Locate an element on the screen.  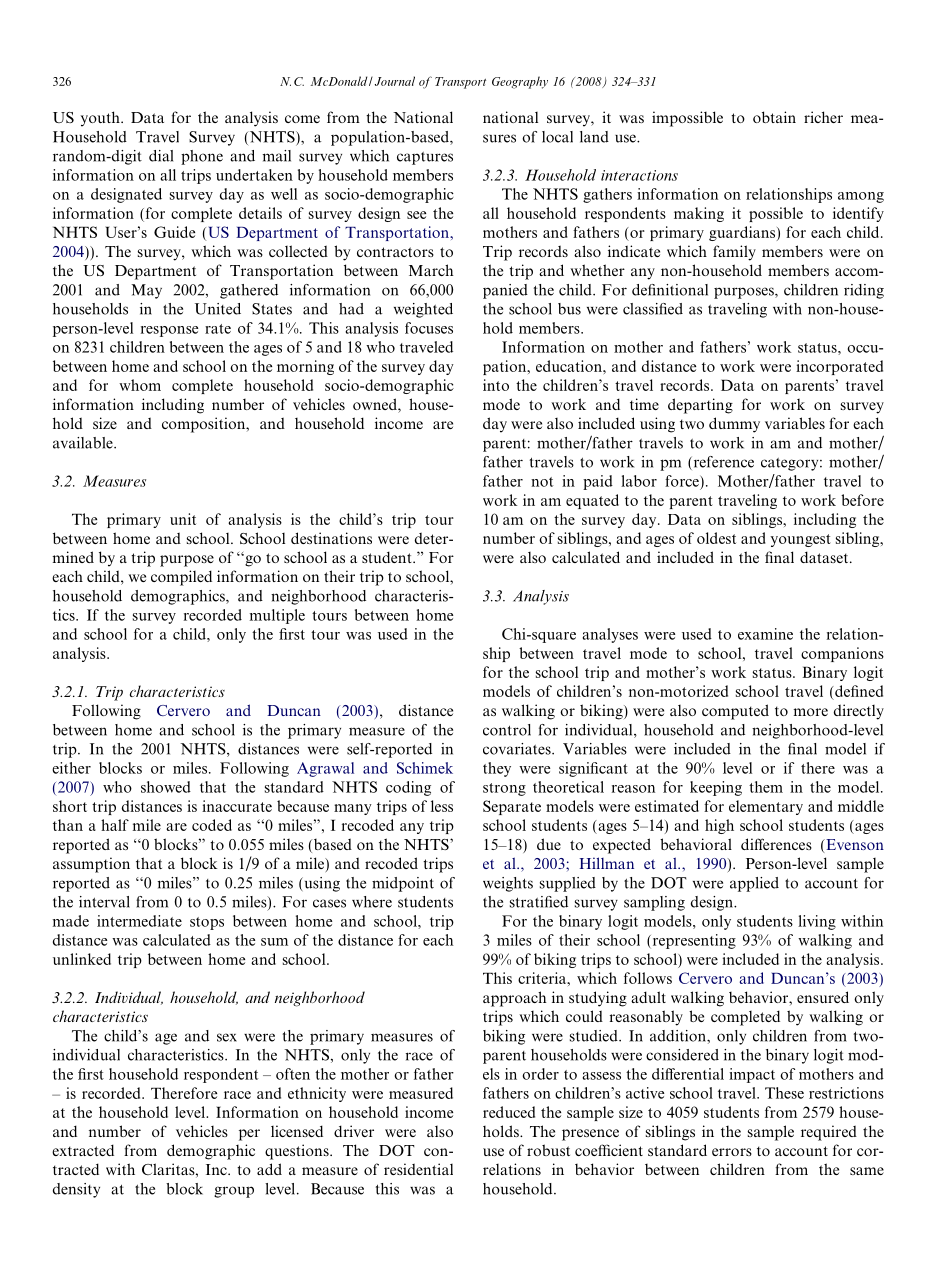
applied is located at coordinates (754, 884).
